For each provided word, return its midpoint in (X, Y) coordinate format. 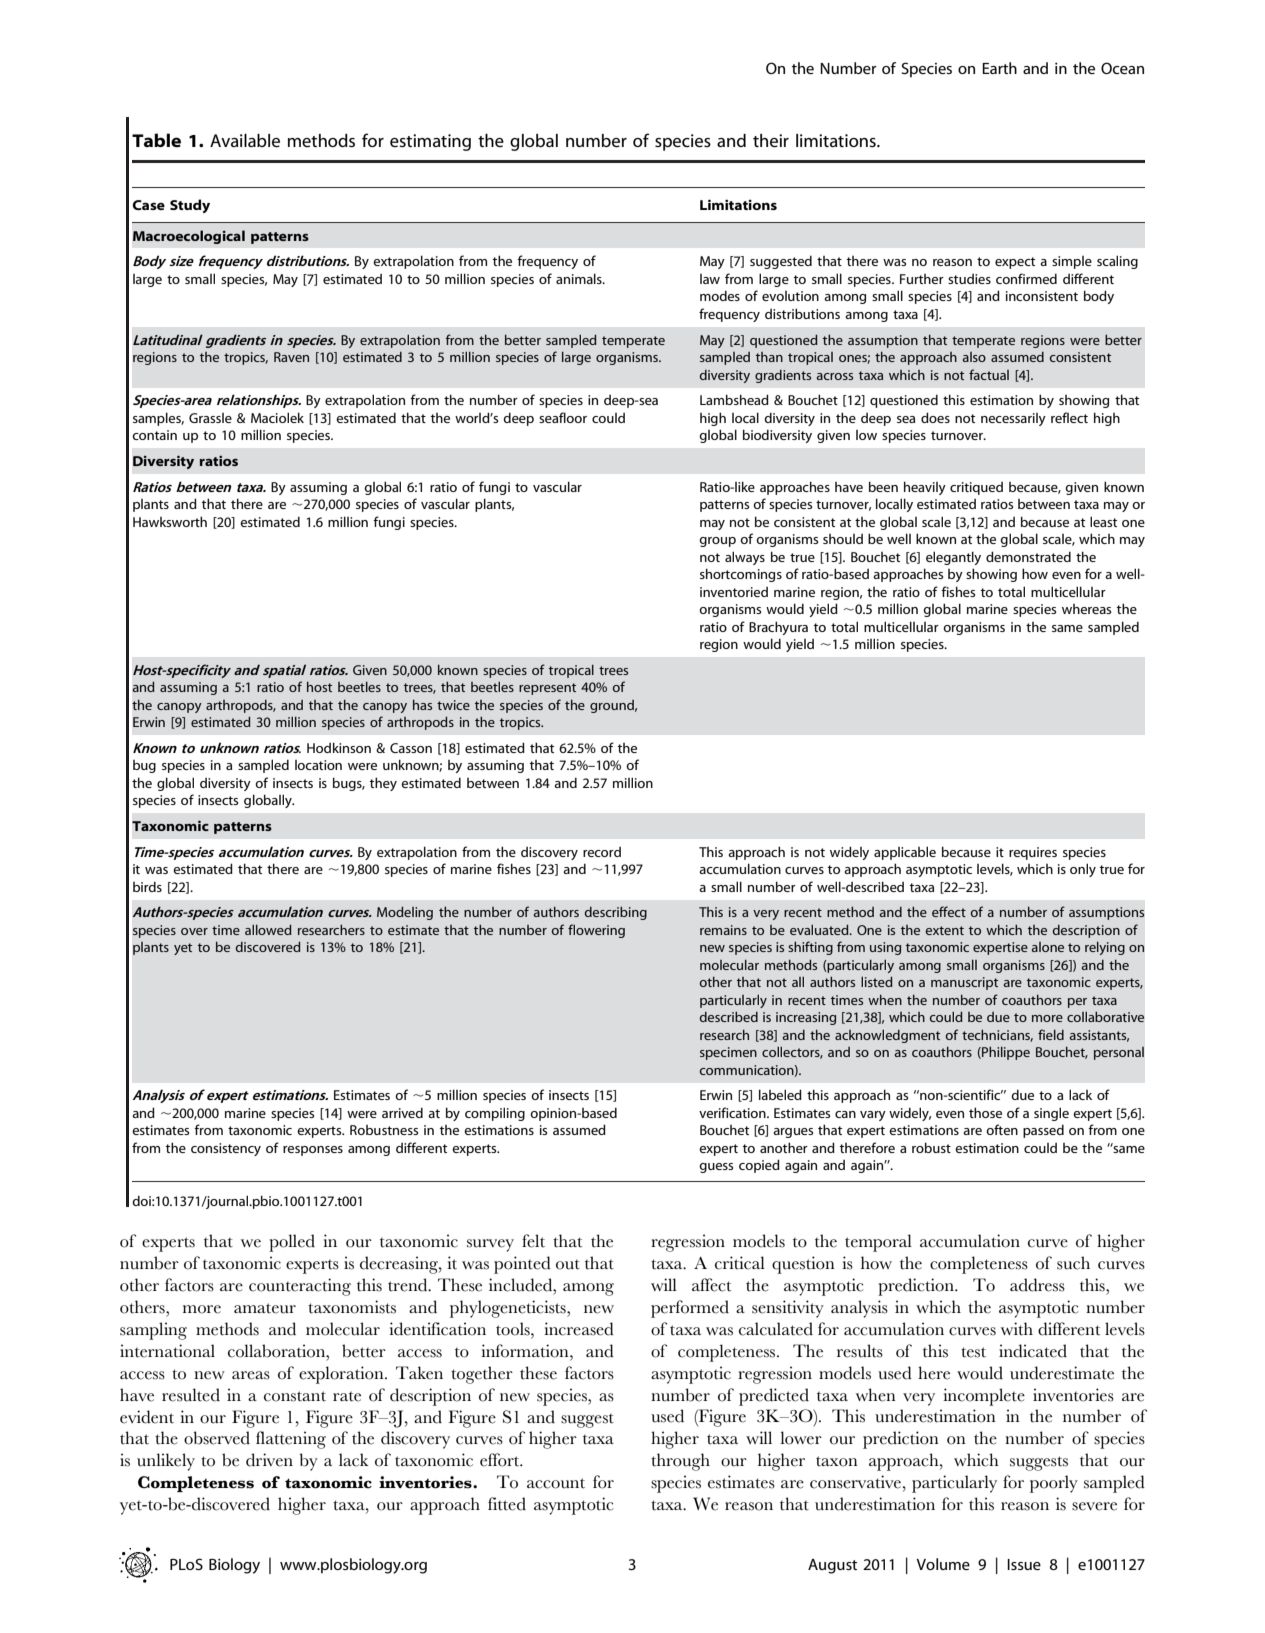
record (602, 852)
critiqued (976, 488)
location (318, 765)
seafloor (563, 417)
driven (269, 1460)
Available (245, 140)
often (1002, 1129)
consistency (226, 1149)
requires (1033, 853)
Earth (999, 68)
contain (154, 435)
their (771, 140)
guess (716, 1168)
